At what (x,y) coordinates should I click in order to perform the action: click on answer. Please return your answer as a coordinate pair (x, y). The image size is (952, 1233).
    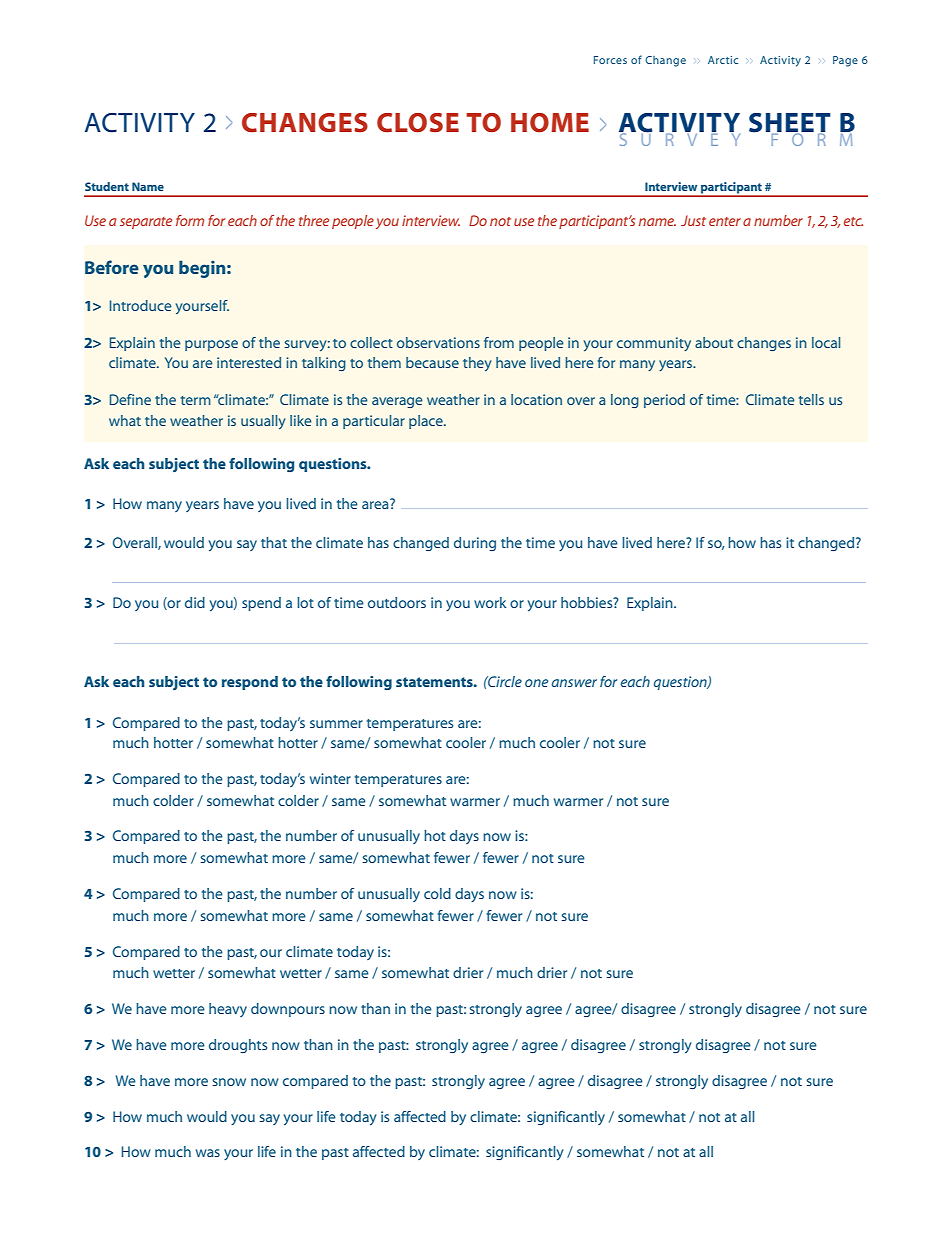
    Looking at the image, I should click on (574, 683).
